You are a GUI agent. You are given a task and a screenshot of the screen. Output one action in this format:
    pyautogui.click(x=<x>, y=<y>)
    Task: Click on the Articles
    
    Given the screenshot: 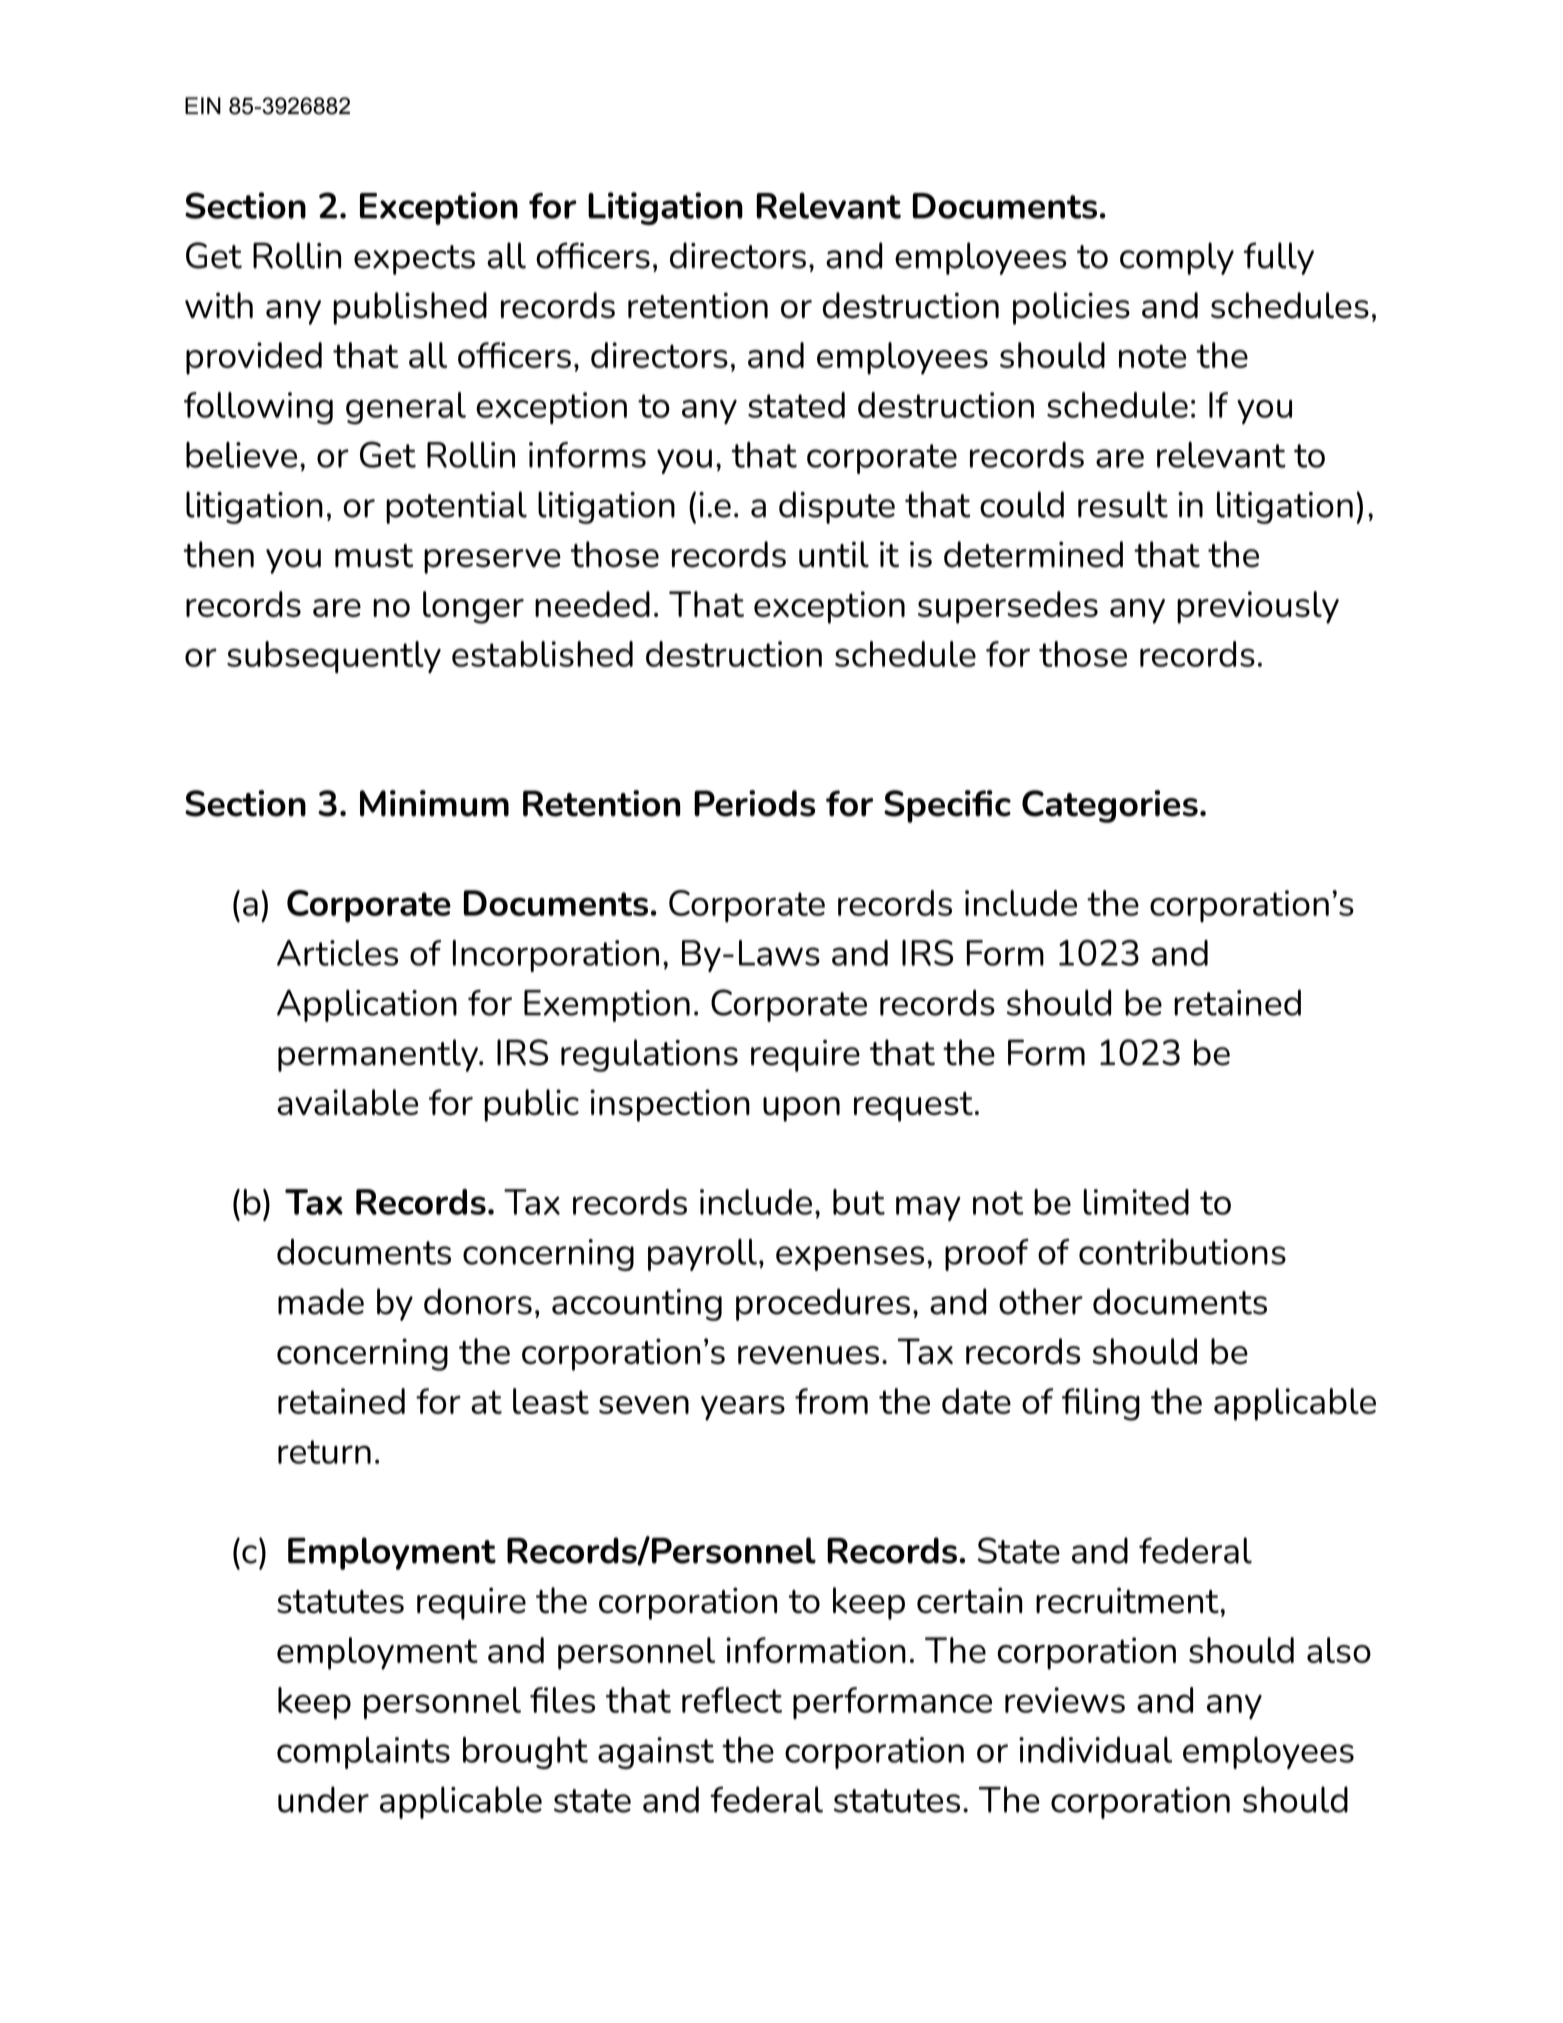 What is the action you would take?
    pyautogui.click(x=337, y=953)
